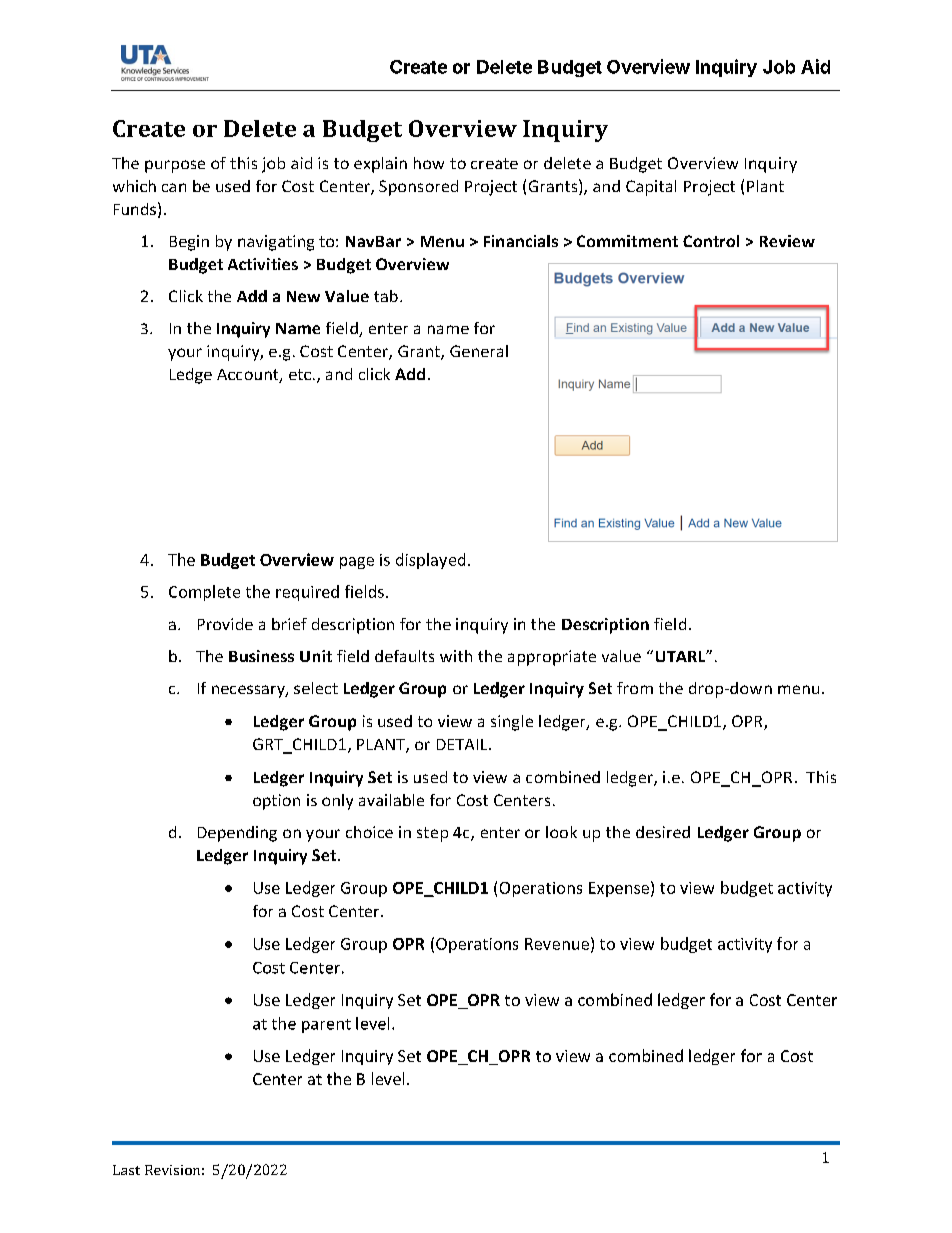  Describe the element at coordinates (404, 656) in the image. I see `defaults` at that location.
